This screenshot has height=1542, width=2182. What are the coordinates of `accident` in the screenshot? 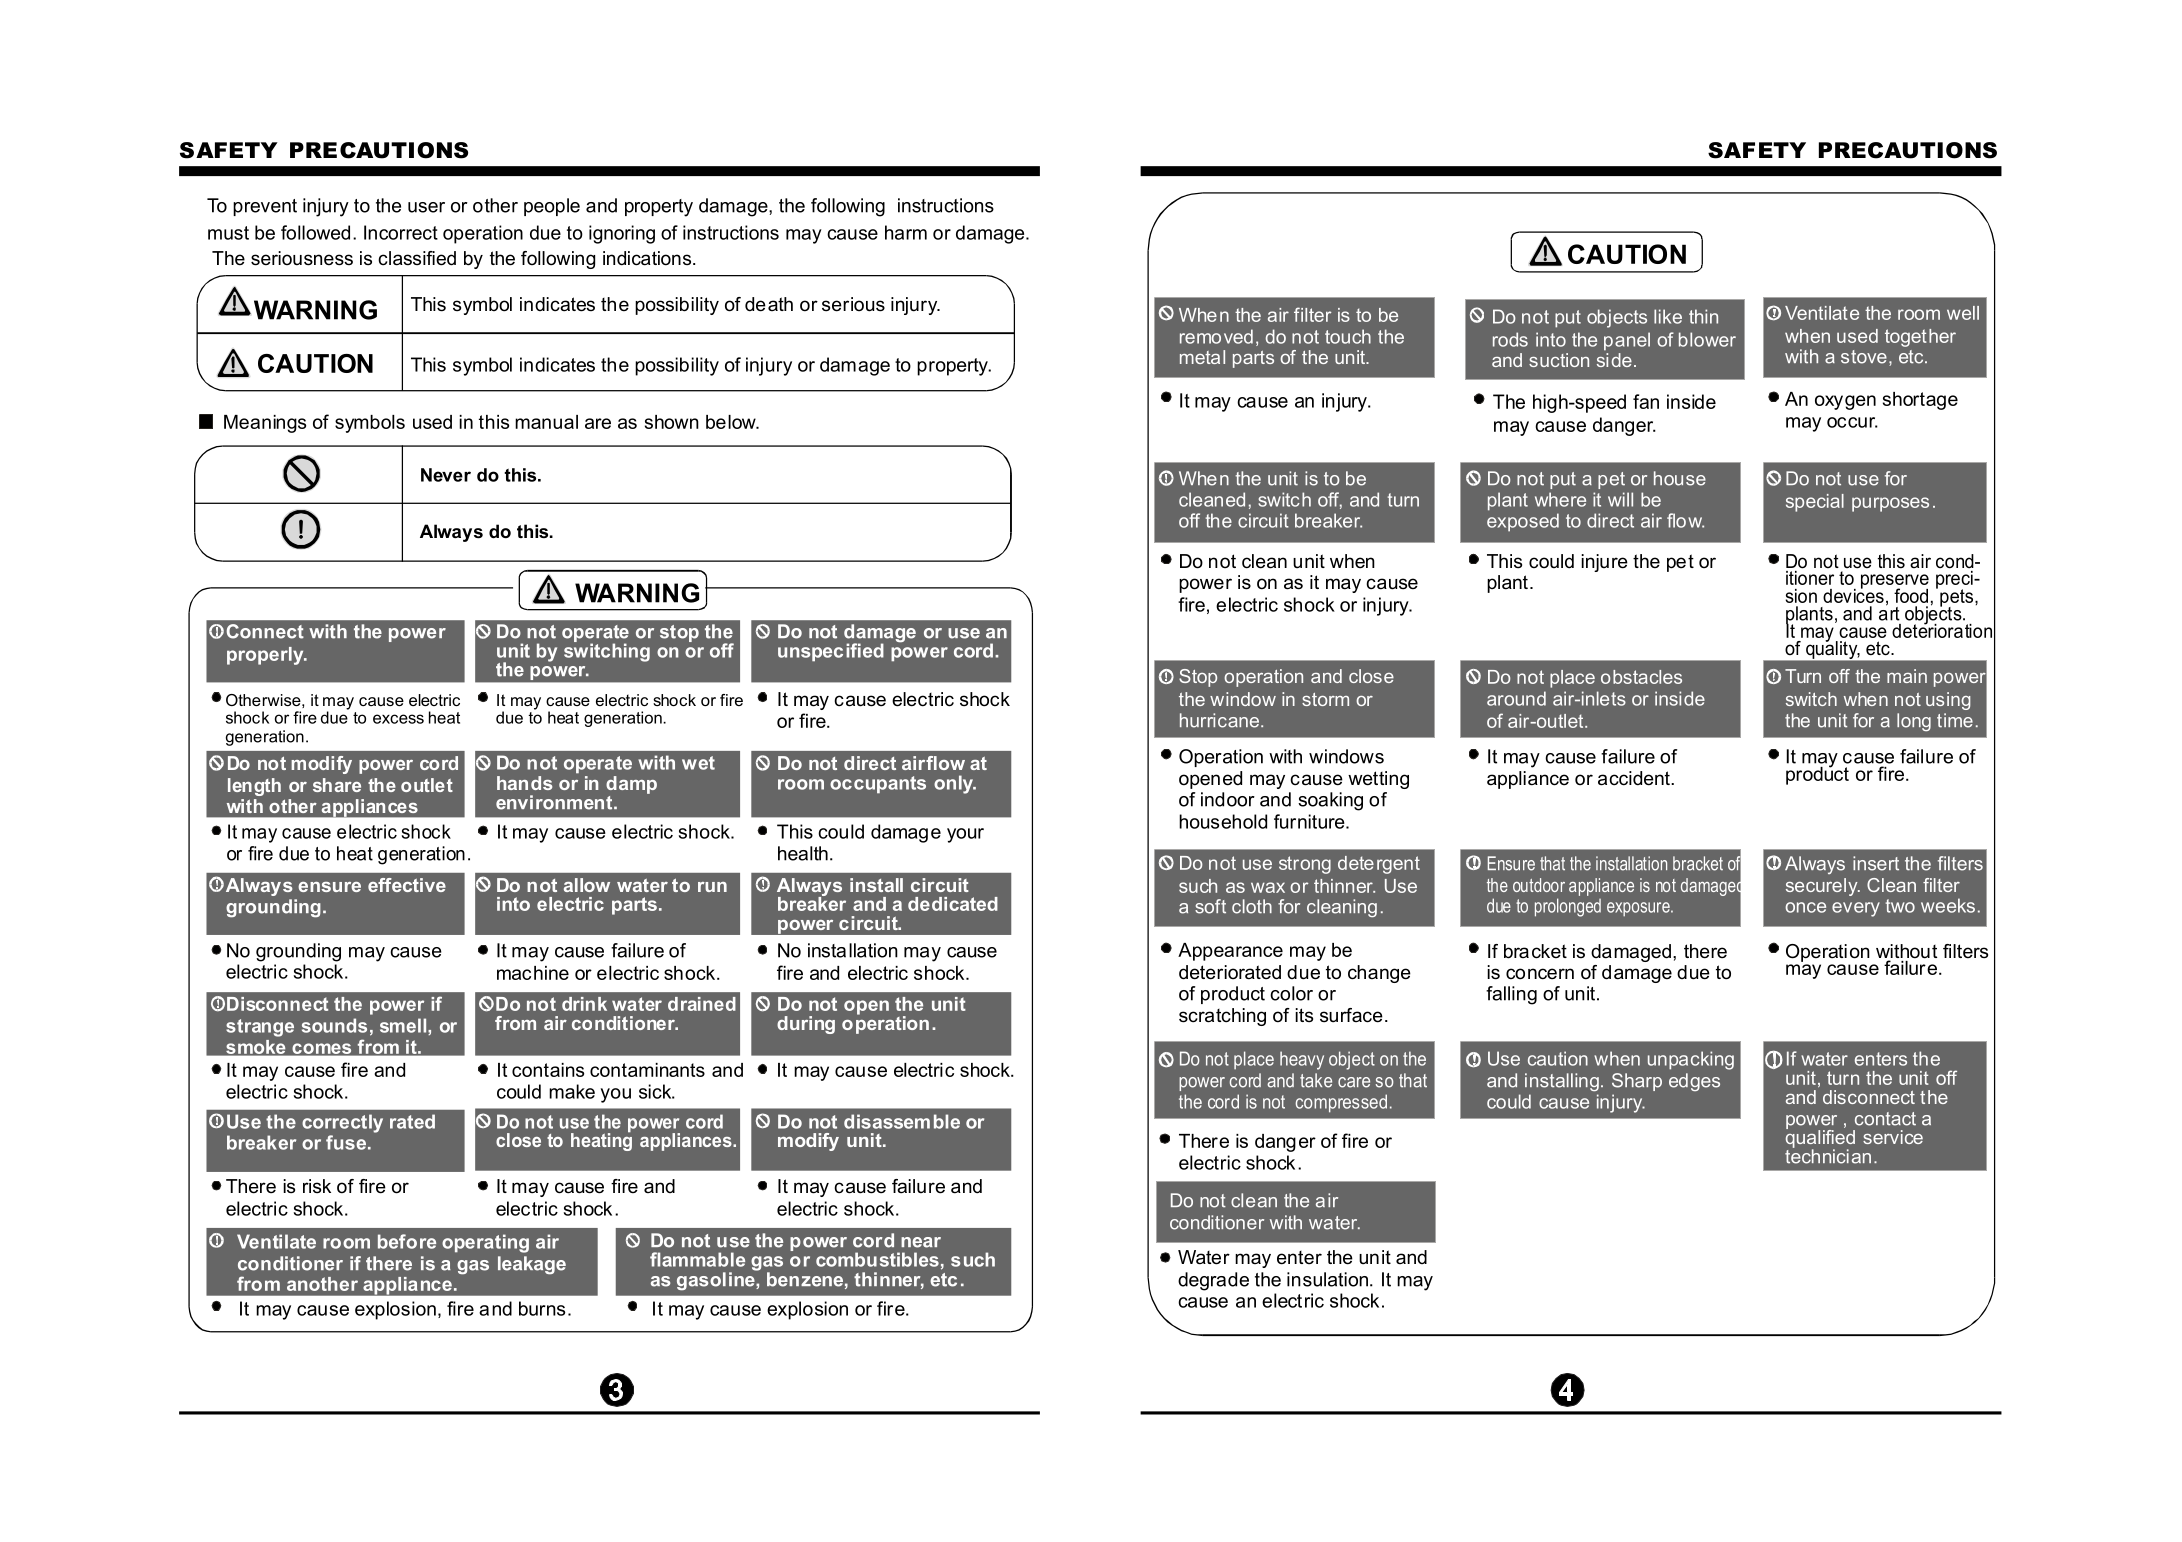 It's located at (1635, 778).
